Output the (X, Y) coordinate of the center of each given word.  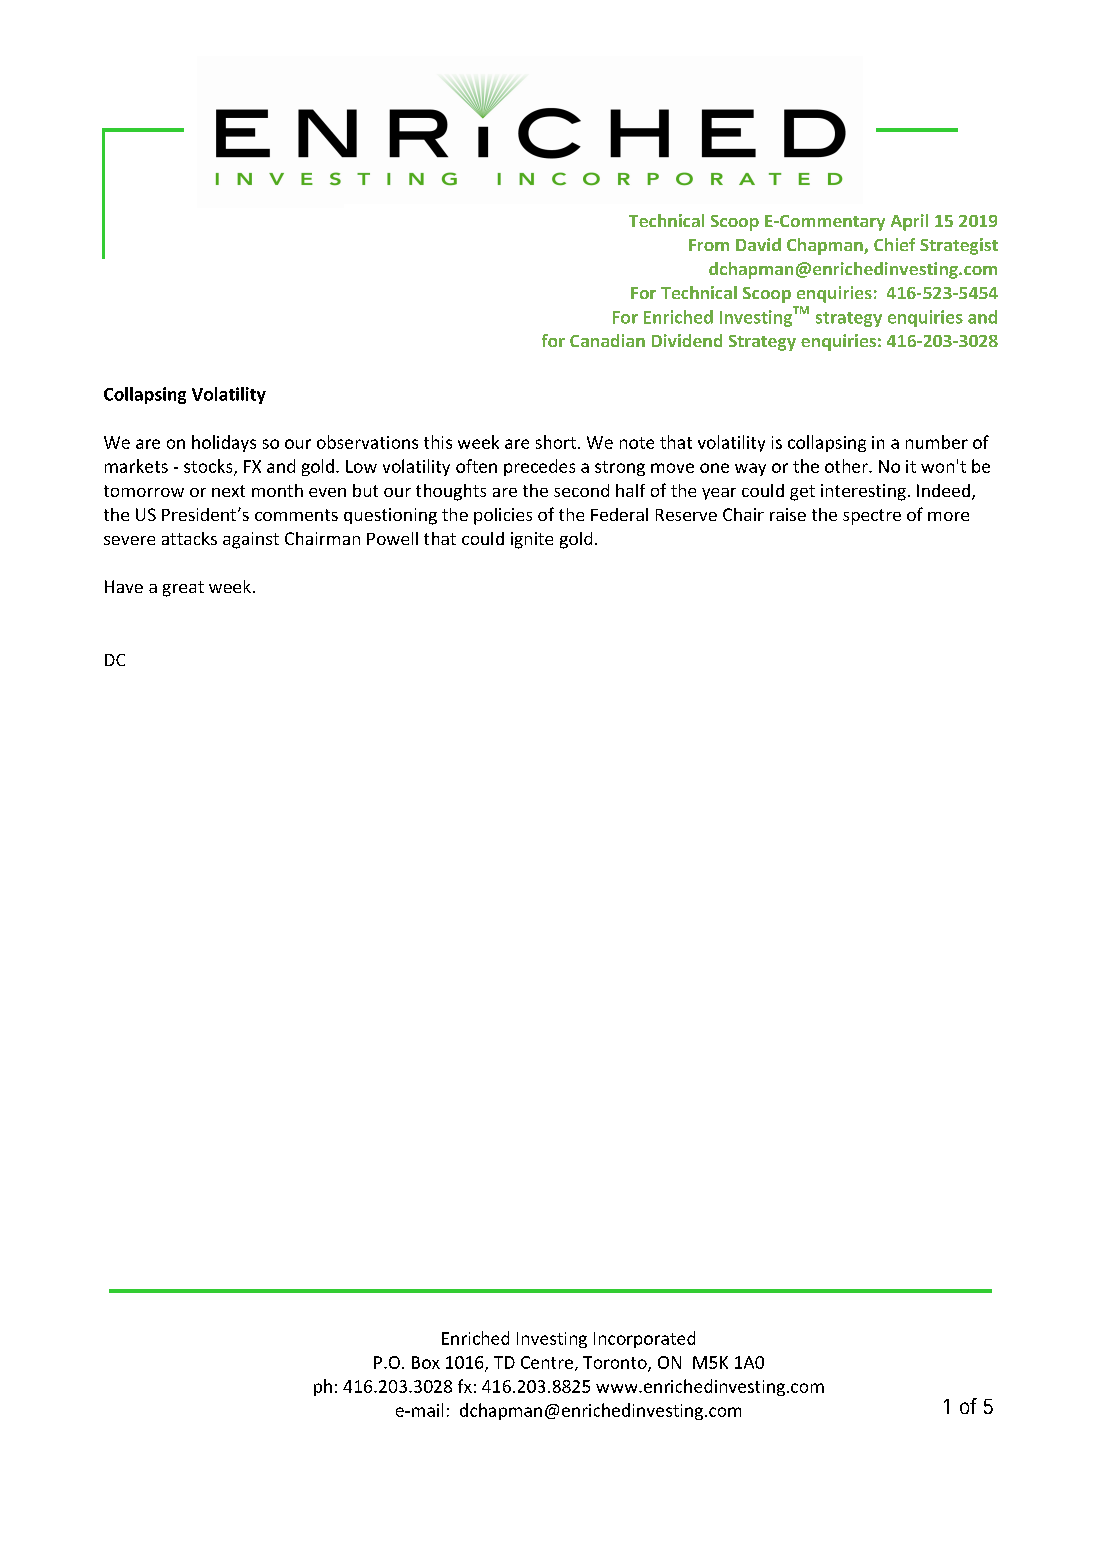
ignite (532, 540)
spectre (872, 517)
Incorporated (644, 1339)
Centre (547, 1362)
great (183, 589)
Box (426, 1362)
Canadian (607, 340)
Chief (894, 244)
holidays (224, 443)
